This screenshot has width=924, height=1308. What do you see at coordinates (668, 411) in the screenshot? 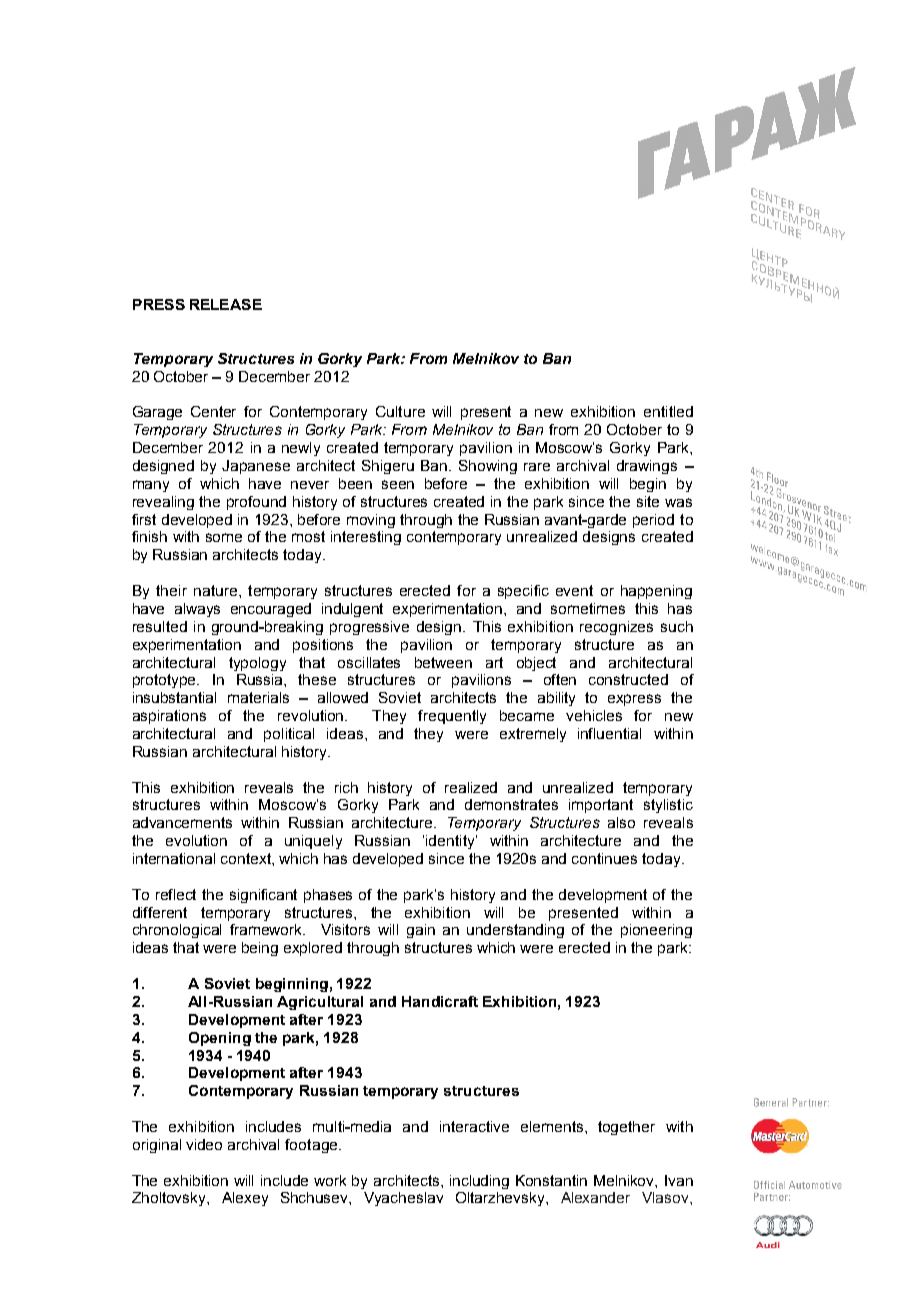
I see `entitled` at bounding box center [668, 411].
